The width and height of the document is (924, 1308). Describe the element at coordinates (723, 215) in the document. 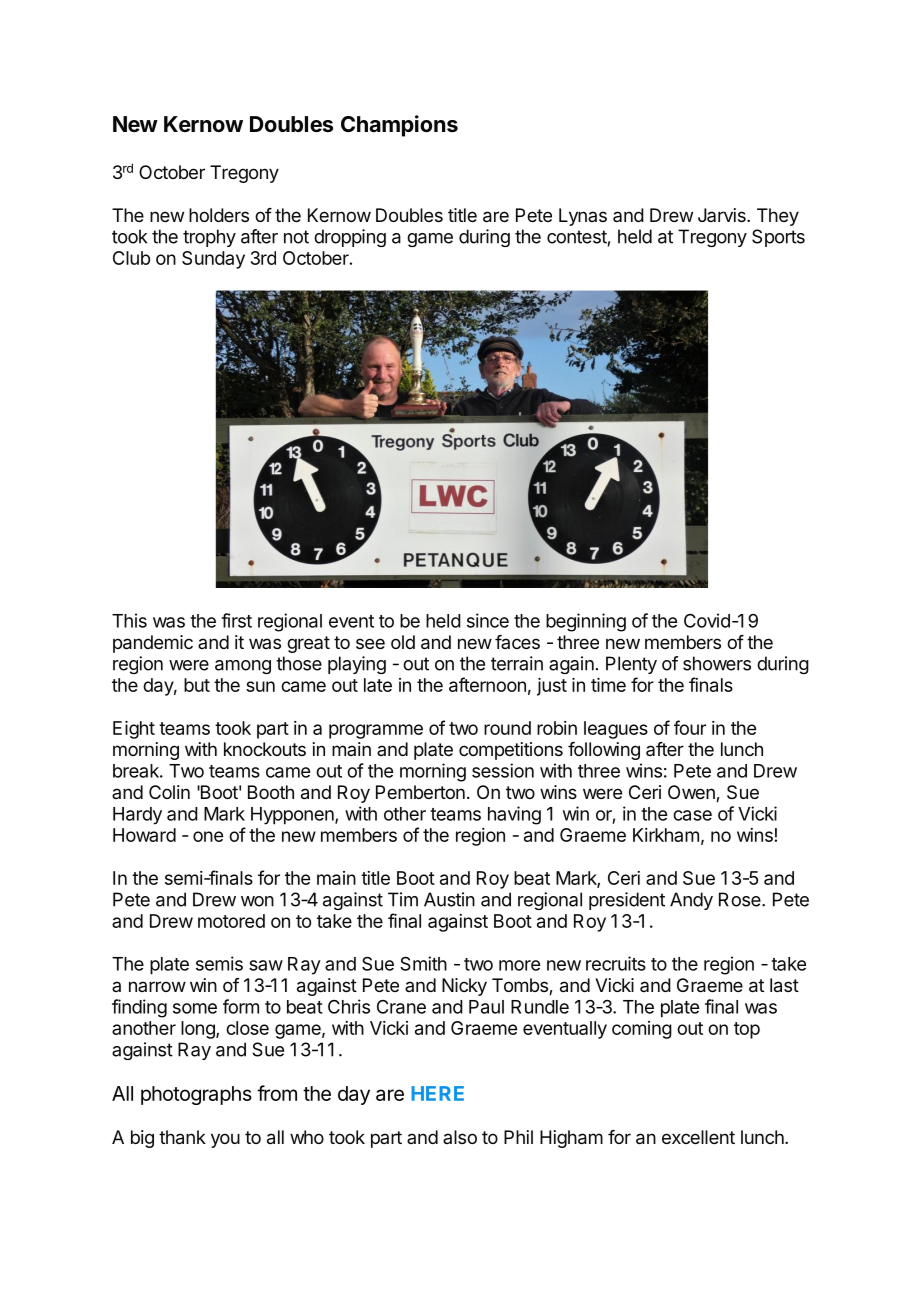

I see `Jarvis` at that location.
